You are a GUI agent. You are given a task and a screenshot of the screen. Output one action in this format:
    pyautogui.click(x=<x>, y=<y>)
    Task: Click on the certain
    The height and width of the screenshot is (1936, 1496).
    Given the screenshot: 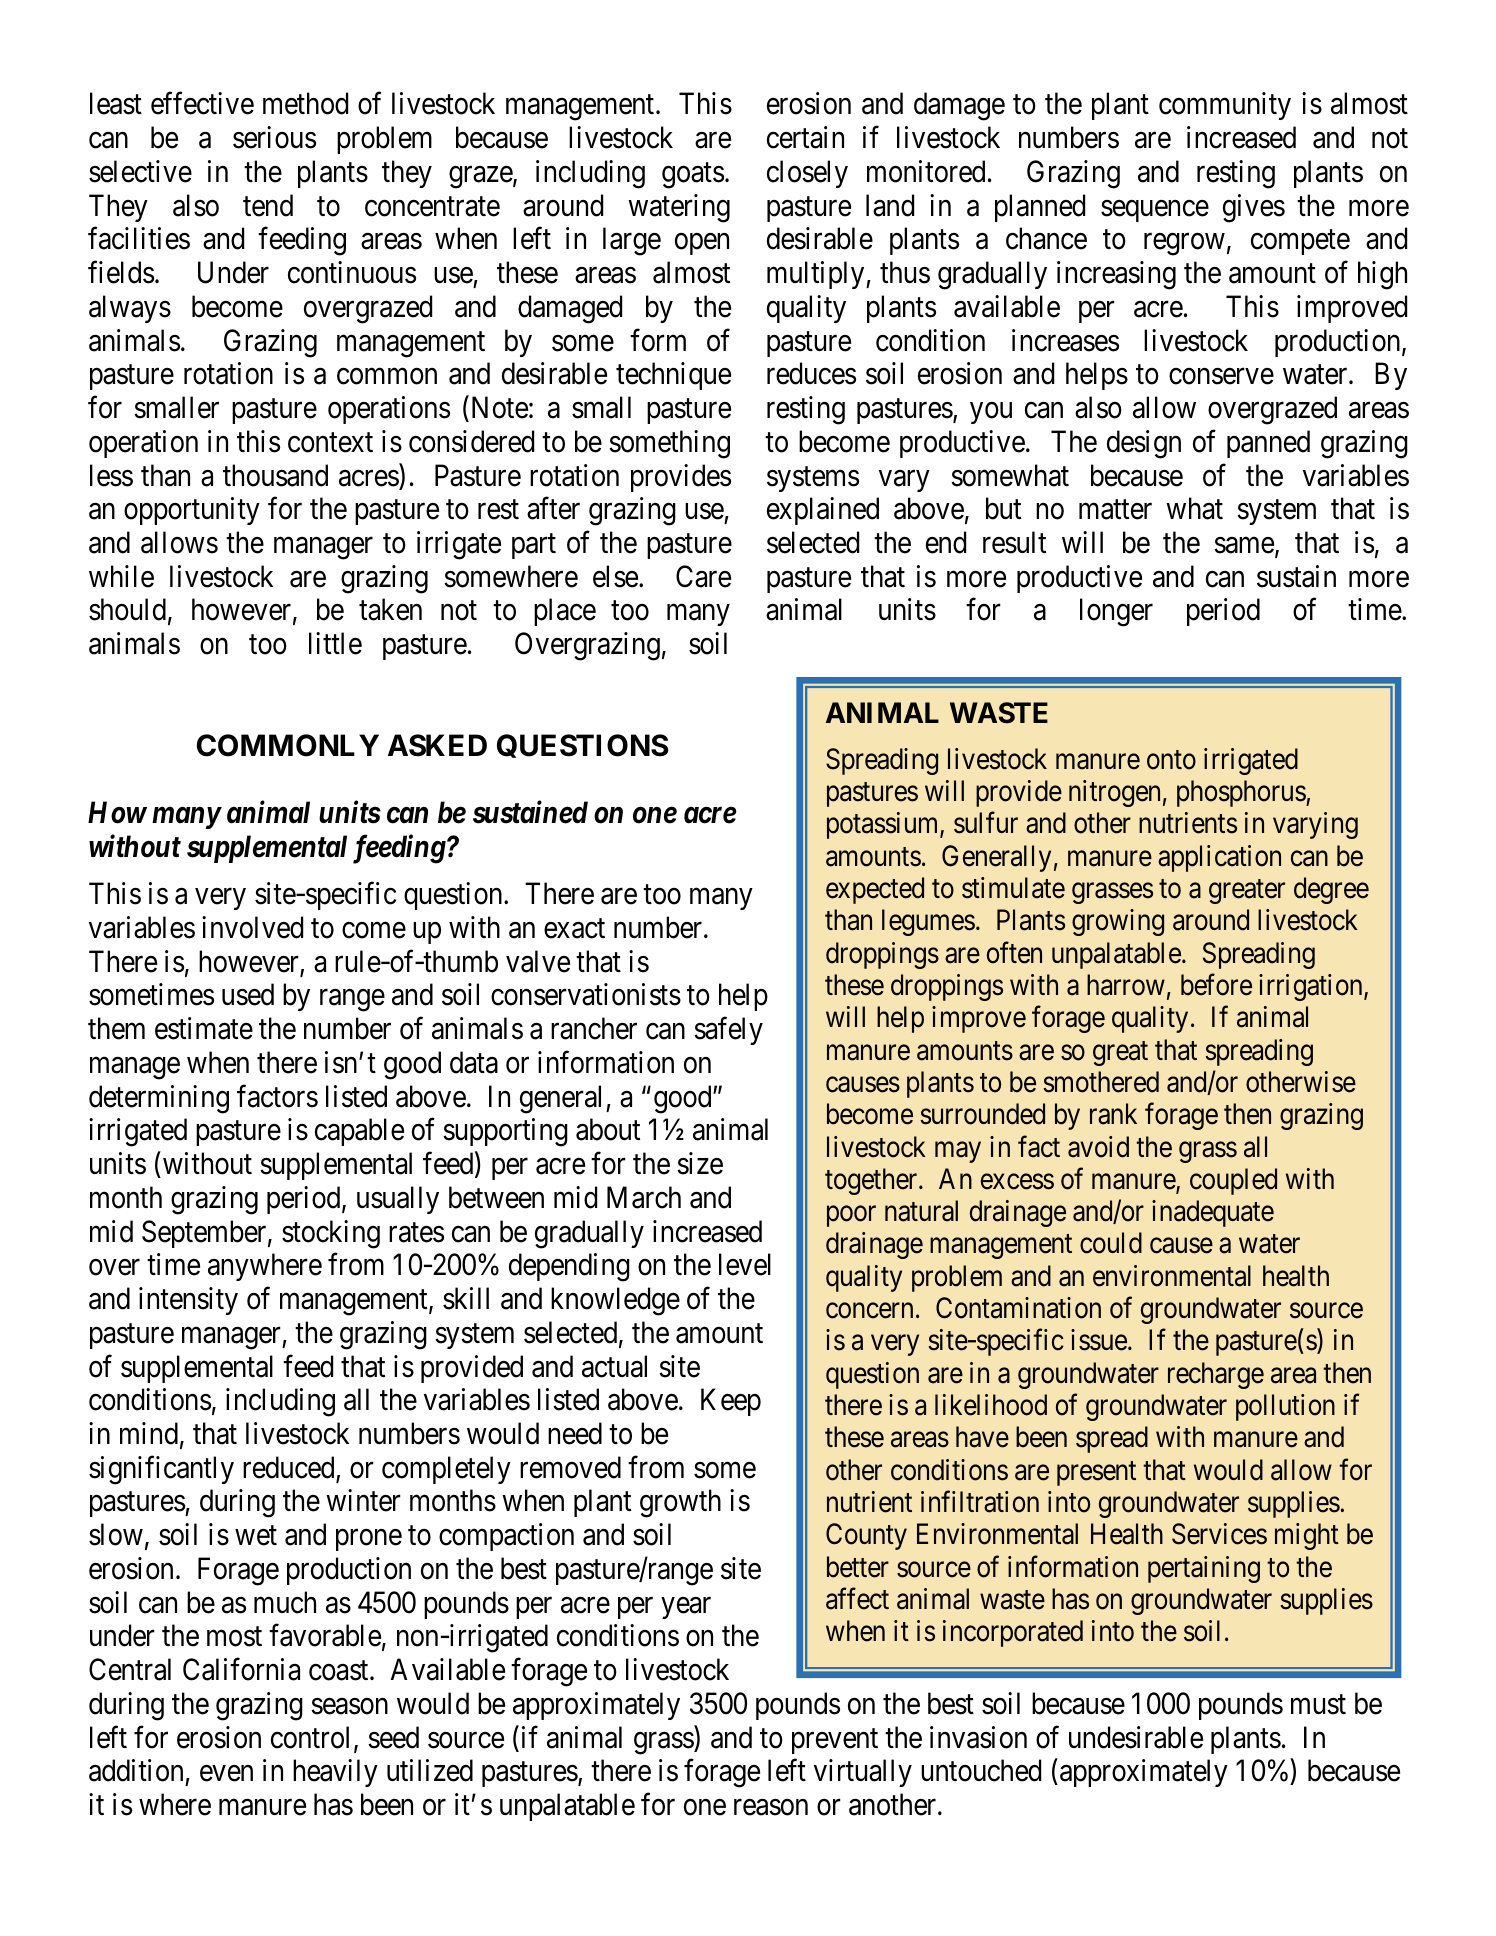 What is the action you would take?
    pyautogui.click(x=805, y=137)
